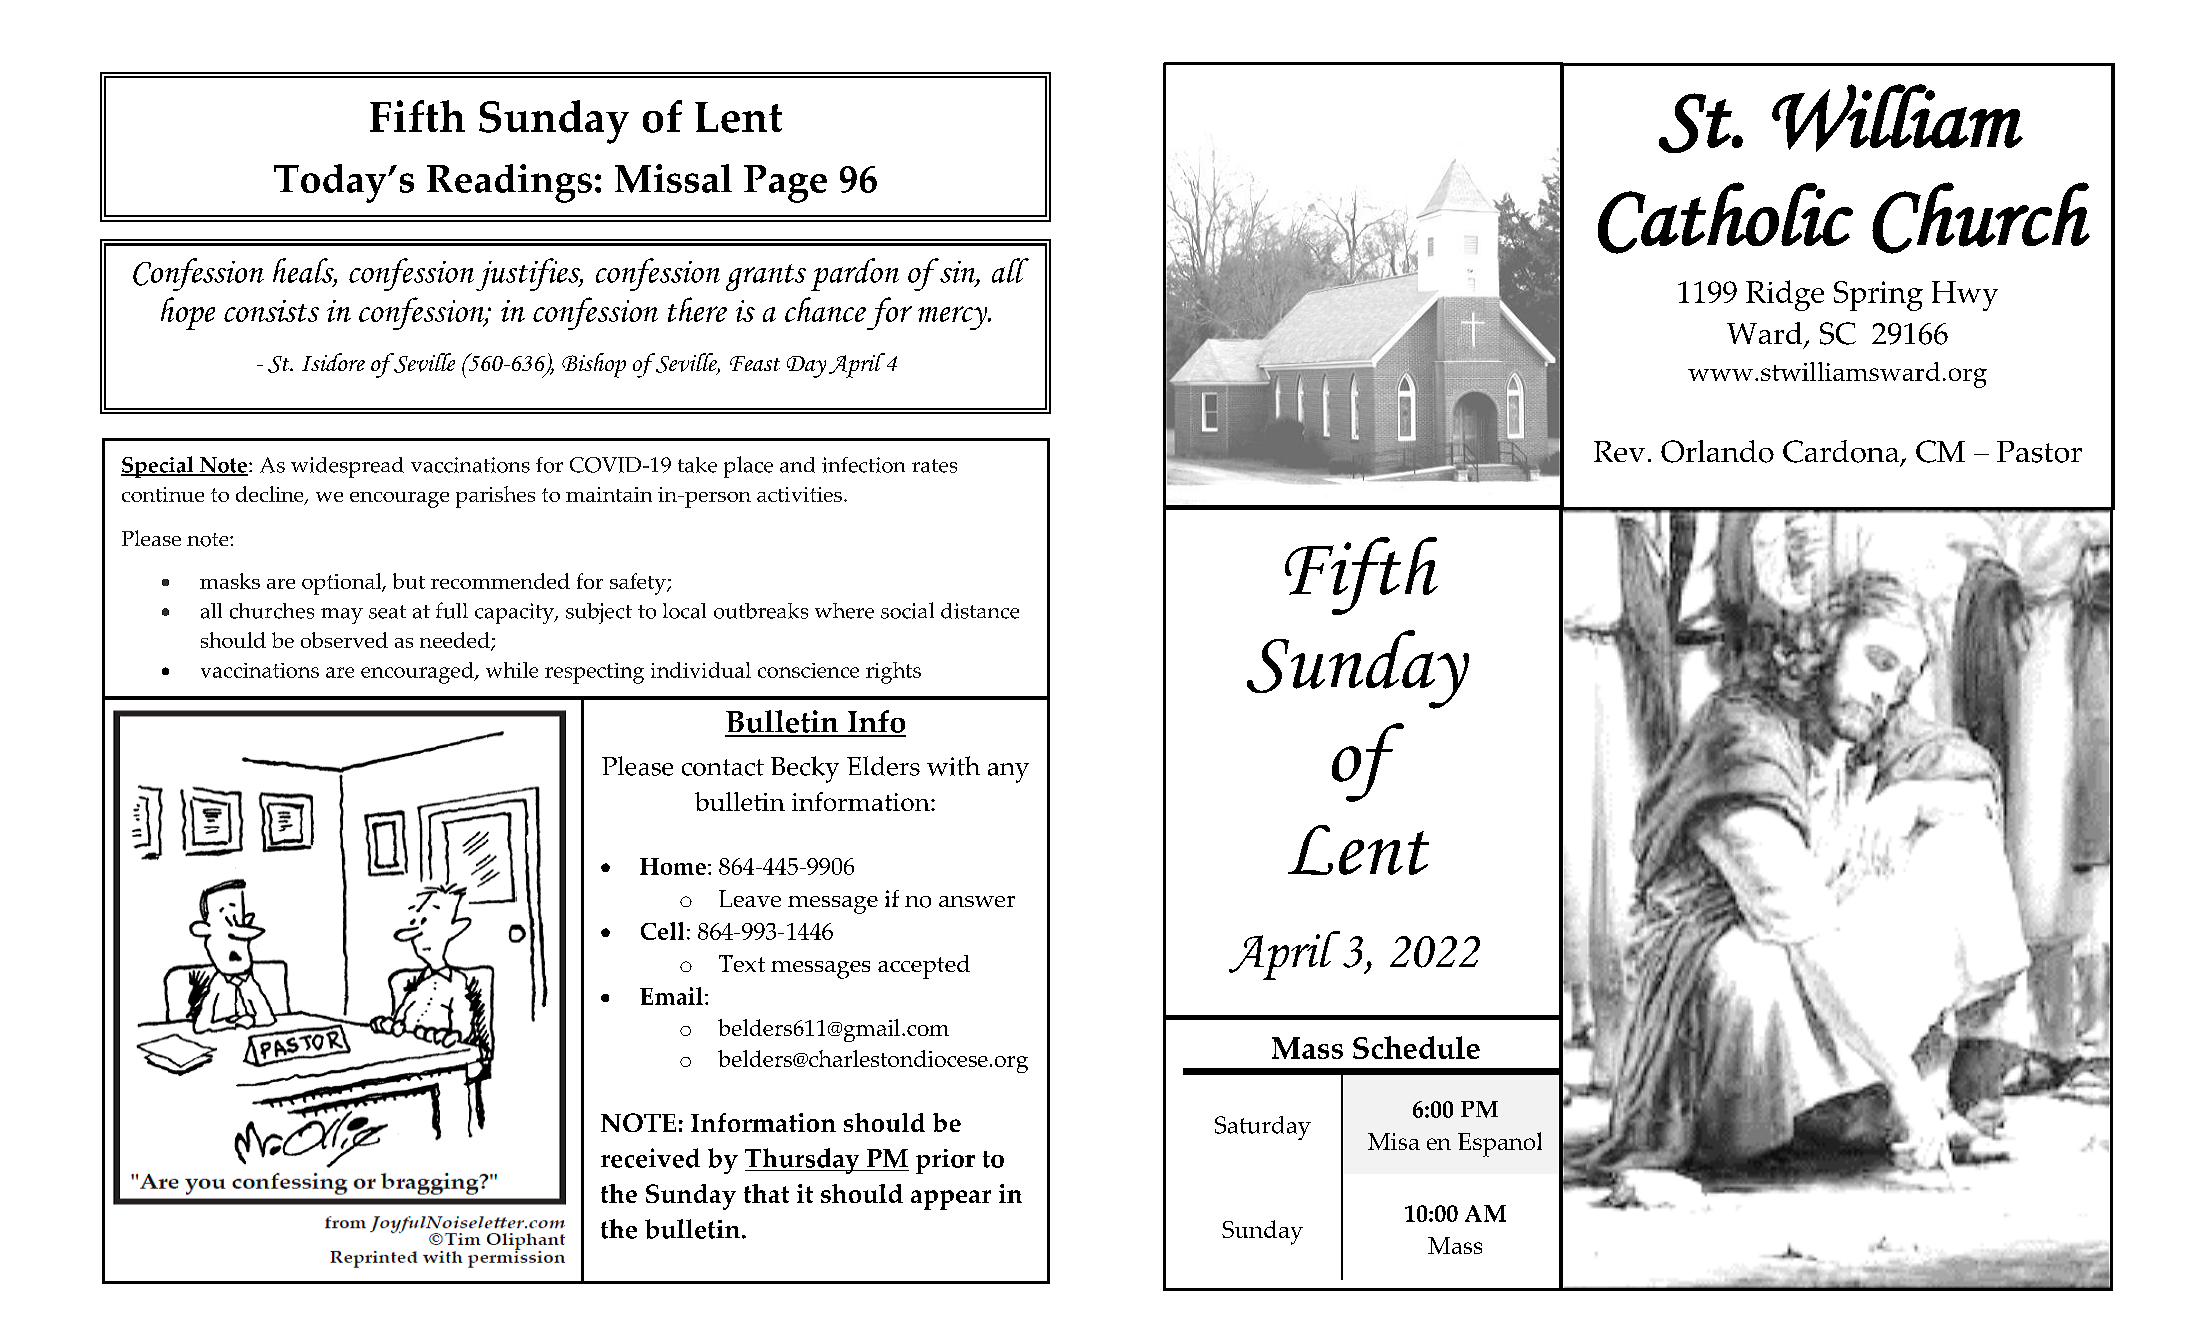 The width and height of the document is (2205, 1339). What do you see at coordinates (509, 183) in the document?
I see `Readings` at bounding box center [509, 183].
